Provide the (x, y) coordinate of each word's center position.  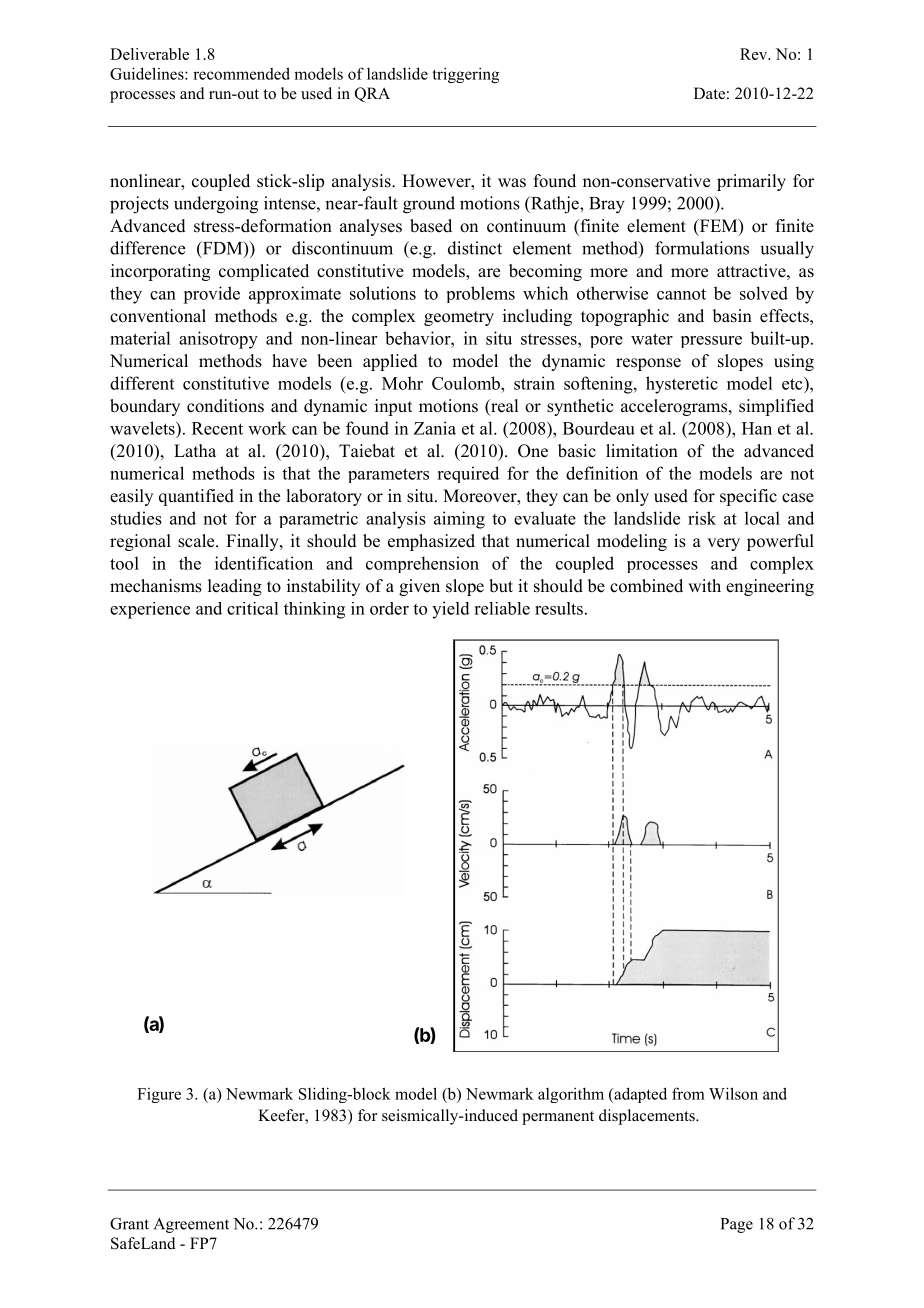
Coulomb (467, 383)
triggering (465, 75)
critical (252, 608)
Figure (159, 1095)
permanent (558, 1118)
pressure (711, 342)
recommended (241, 73)
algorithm (571, 1095)
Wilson (733, 1093)
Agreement (191, 1225)
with (704, 585)
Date (709, 93)
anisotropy (218, 340)
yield (451, 610)
